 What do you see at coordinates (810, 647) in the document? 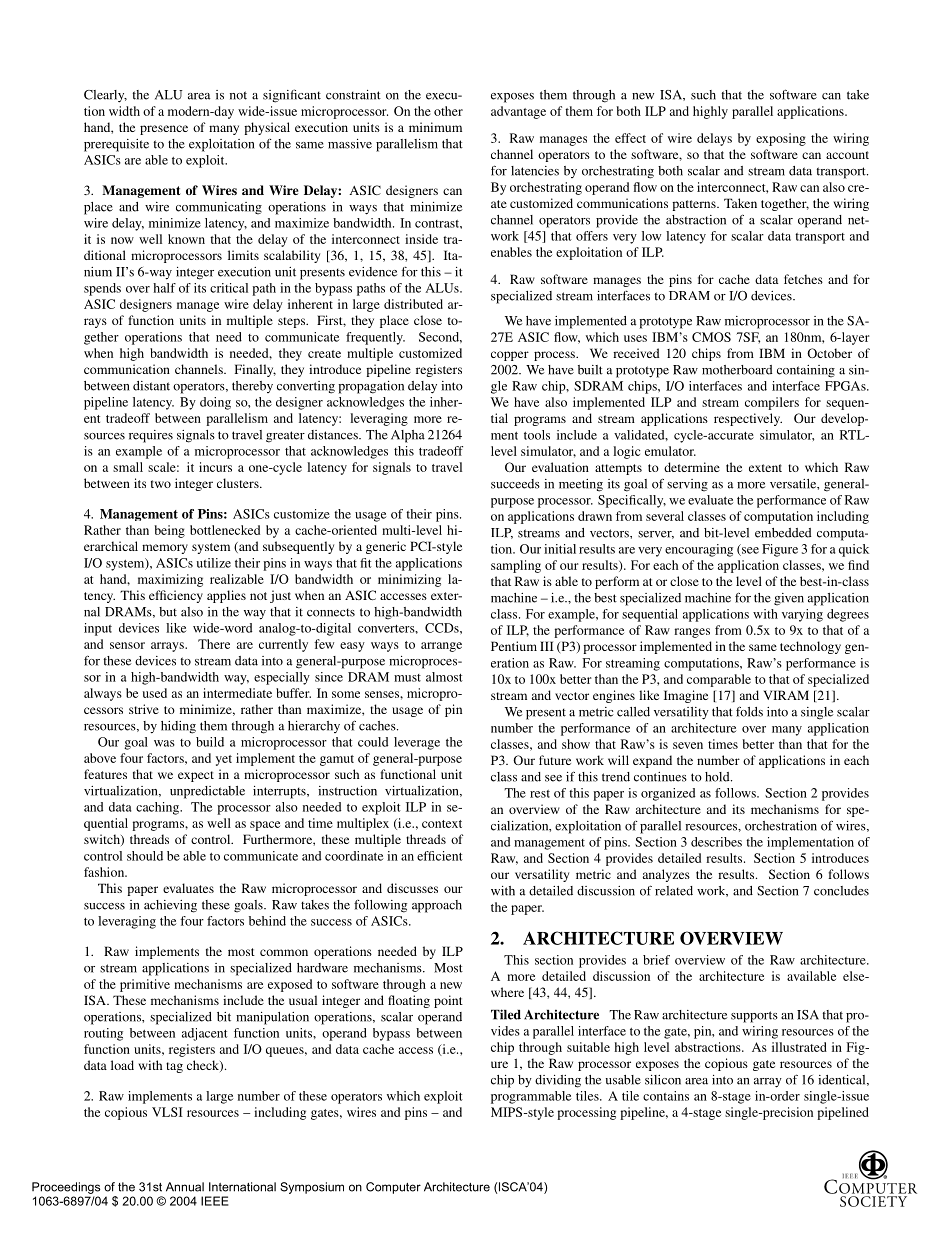
I see `technology` at bounding box center [810, 647].
